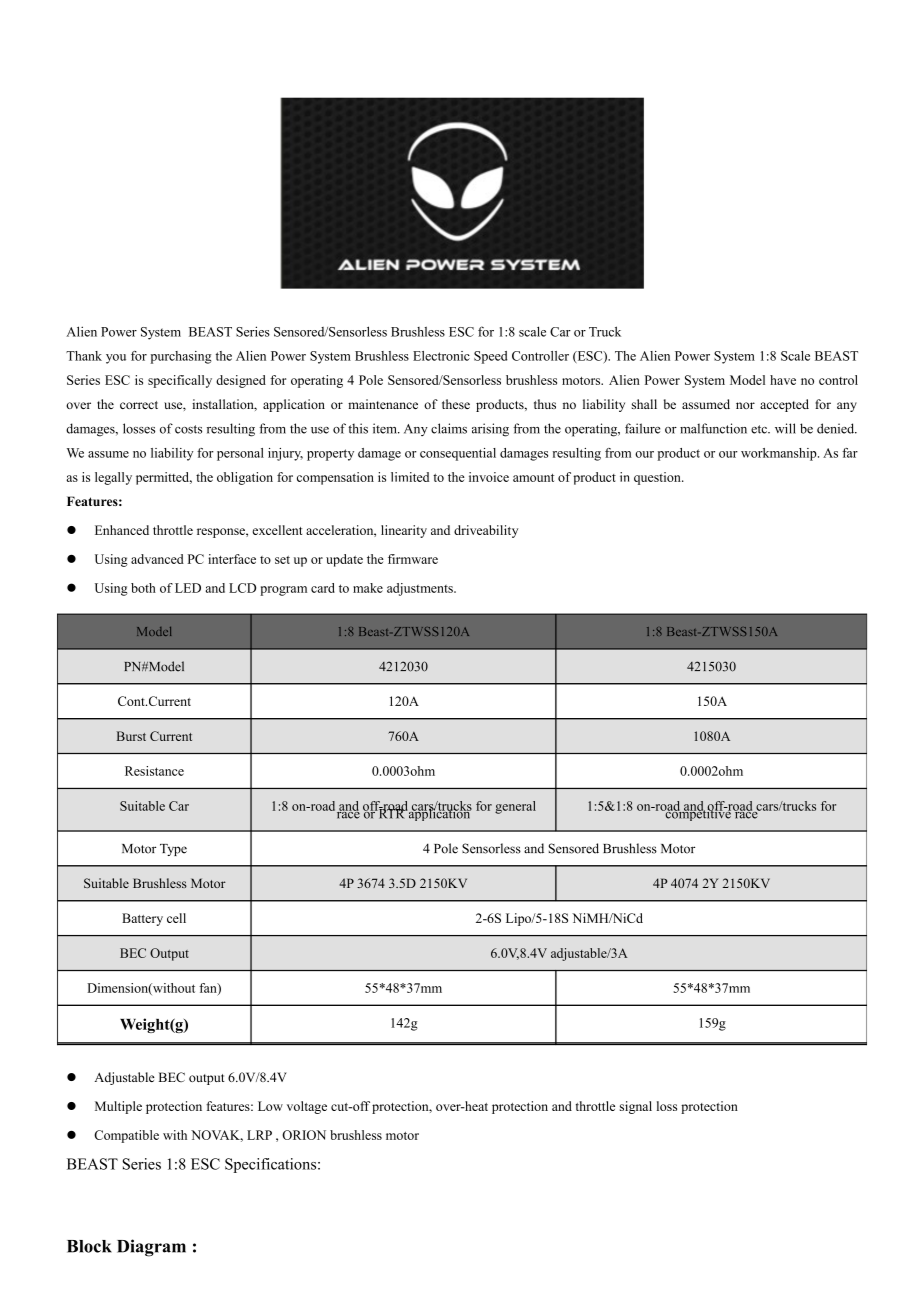 The width and height of the screenshot is (924, 1308). I want to click on signal, so click(636, 1107).
